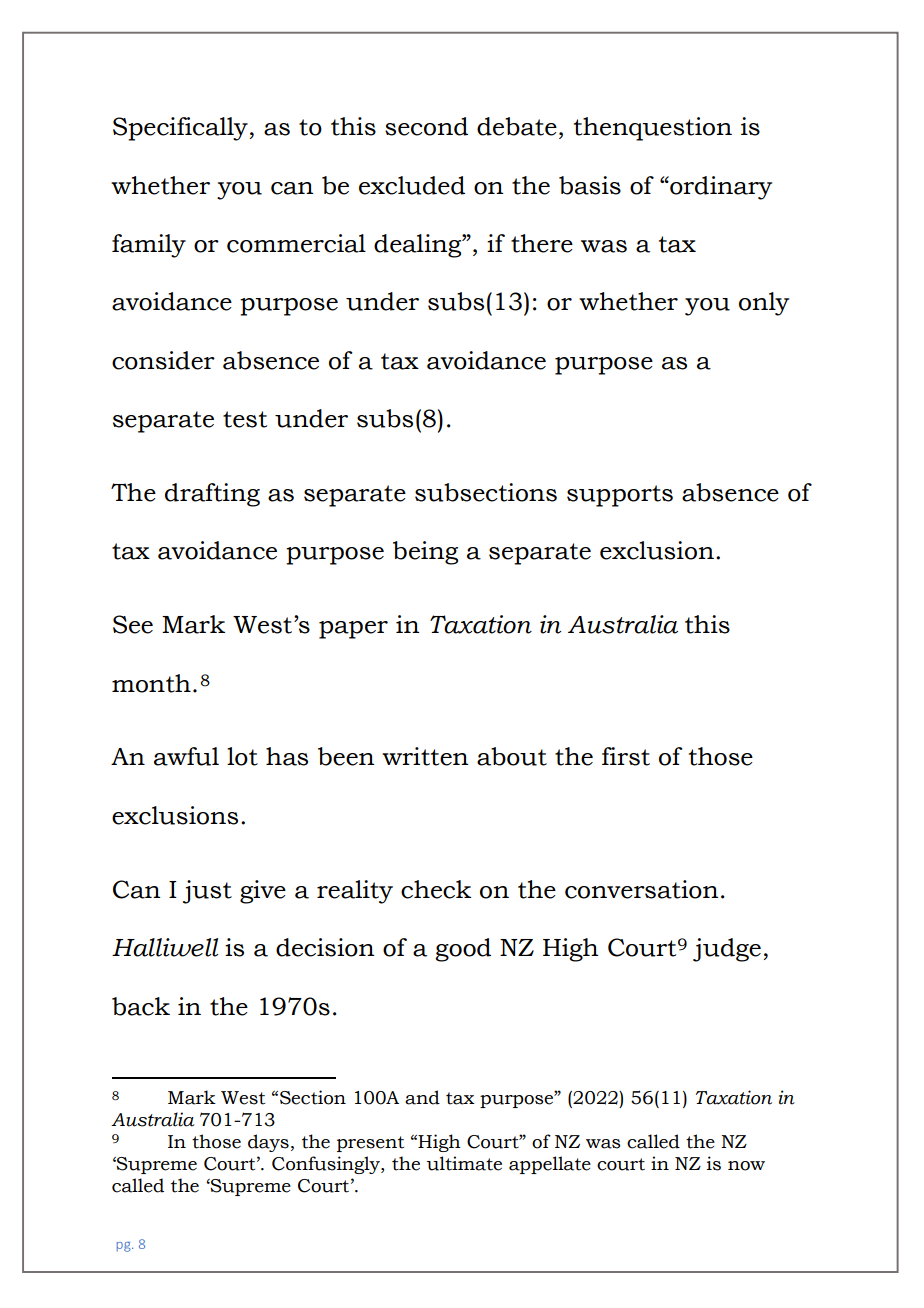 The image size is (924, 1308). What do you see at coordinates (268, 1143) in the screenshot?
I see `days` at bounding box center [268, 1143].
